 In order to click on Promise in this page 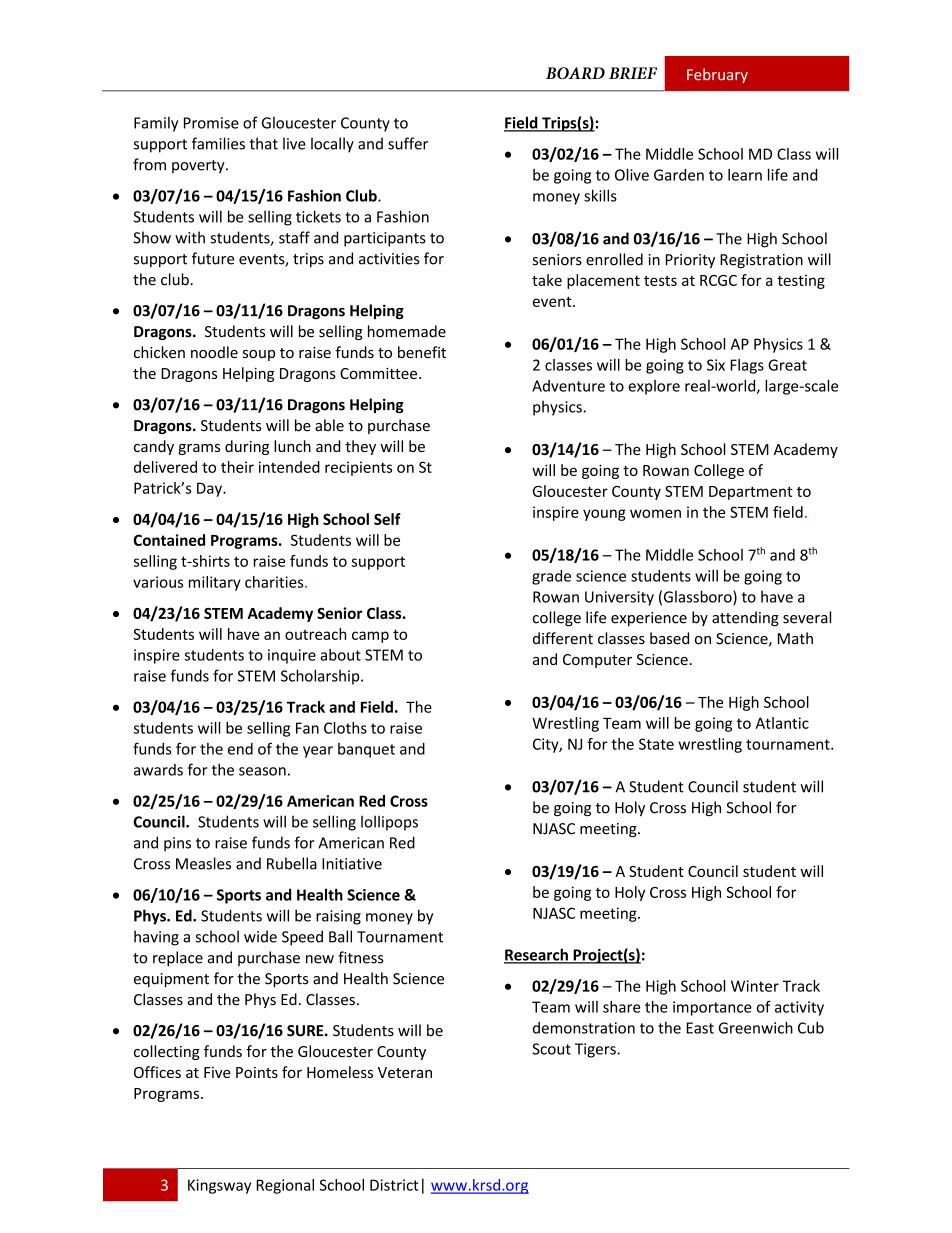, I will do `click(211, 123)`.
